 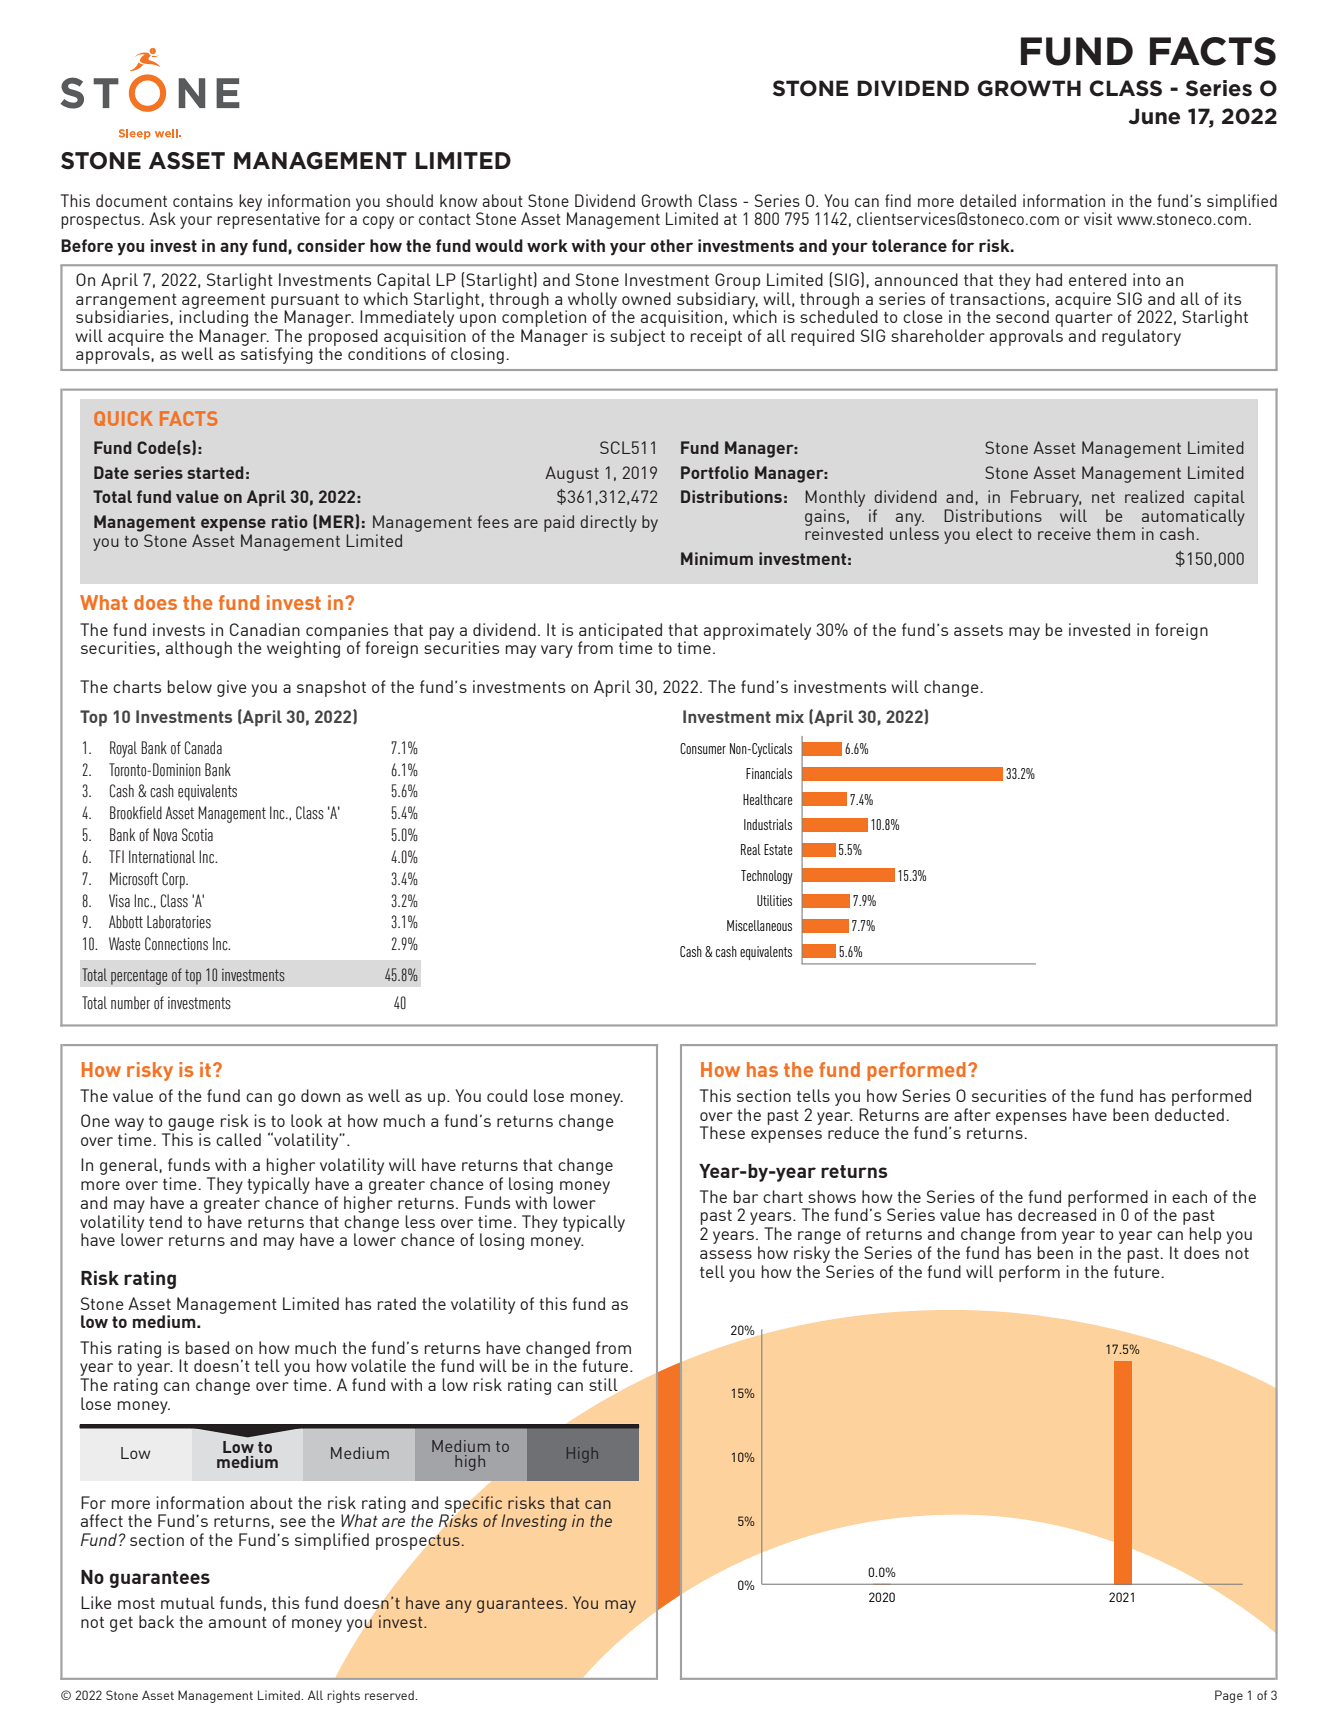 What do you see at coordinates (1098, 218) in the screenshot?
I see `visit` at bounding box center [1098, 218].
